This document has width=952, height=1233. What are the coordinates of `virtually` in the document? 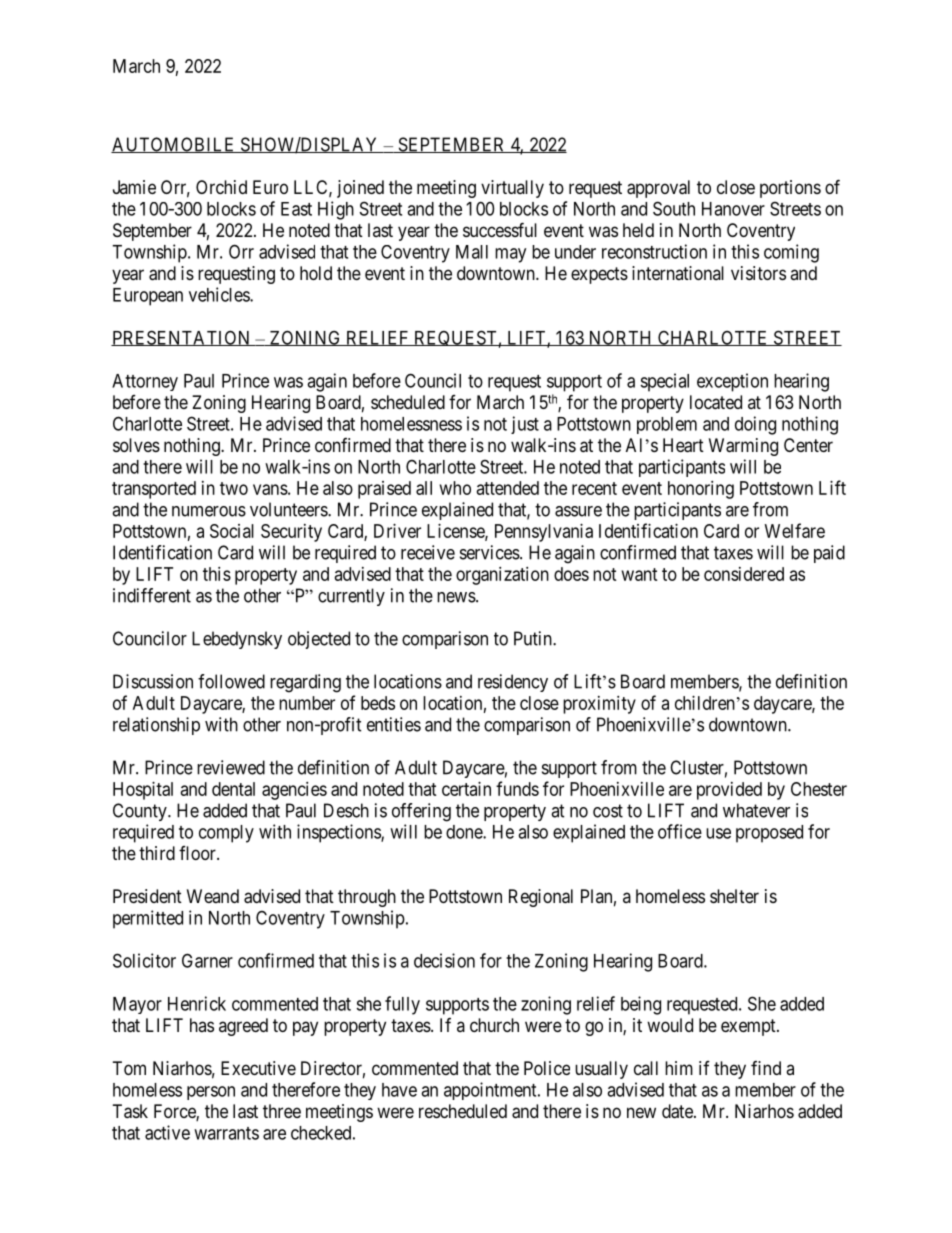 It's located at (512, 189).
